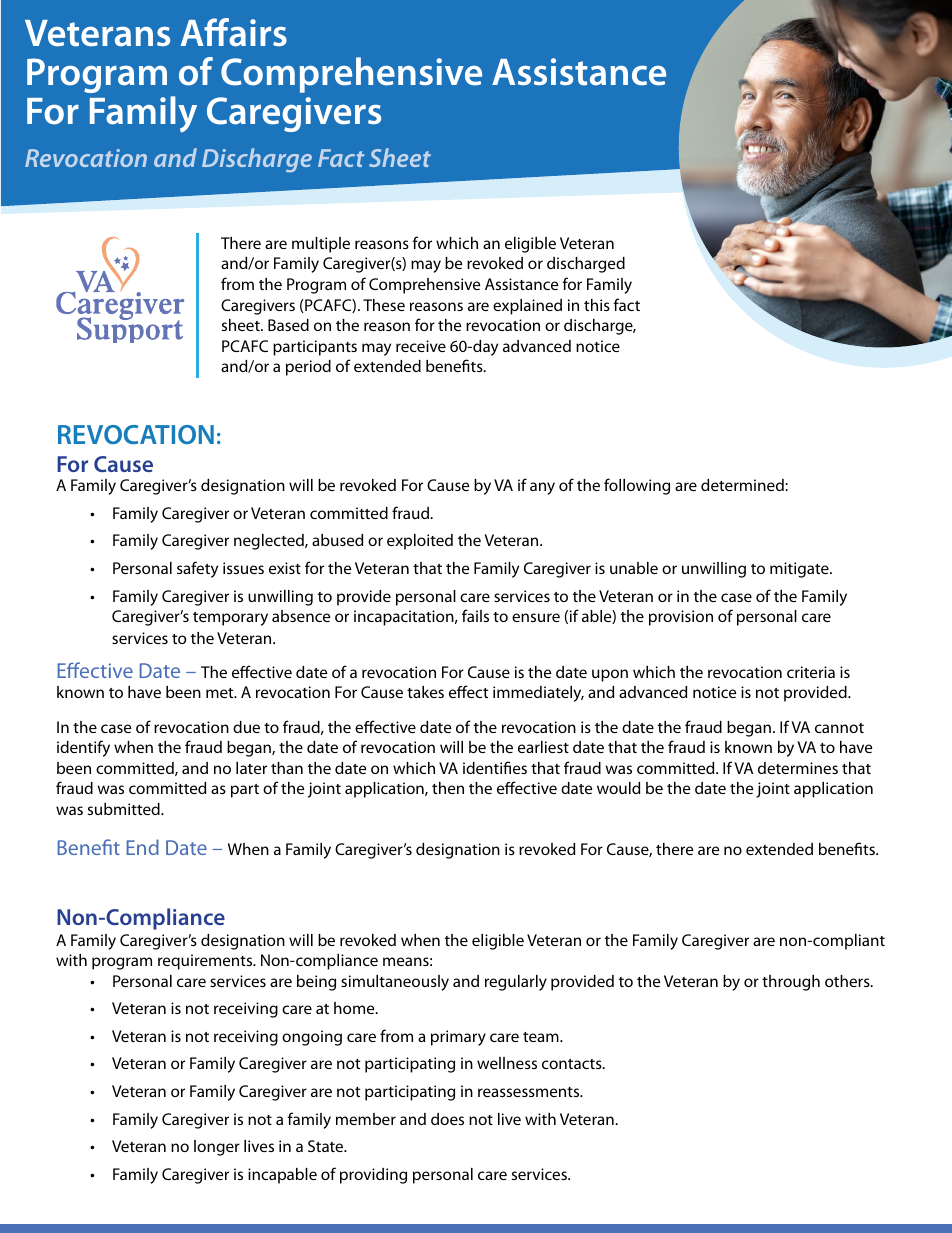 The image size is (952, 1233). Describe the element at coordinates (197, 569) in the screenshot. I see `safety` at that location.
